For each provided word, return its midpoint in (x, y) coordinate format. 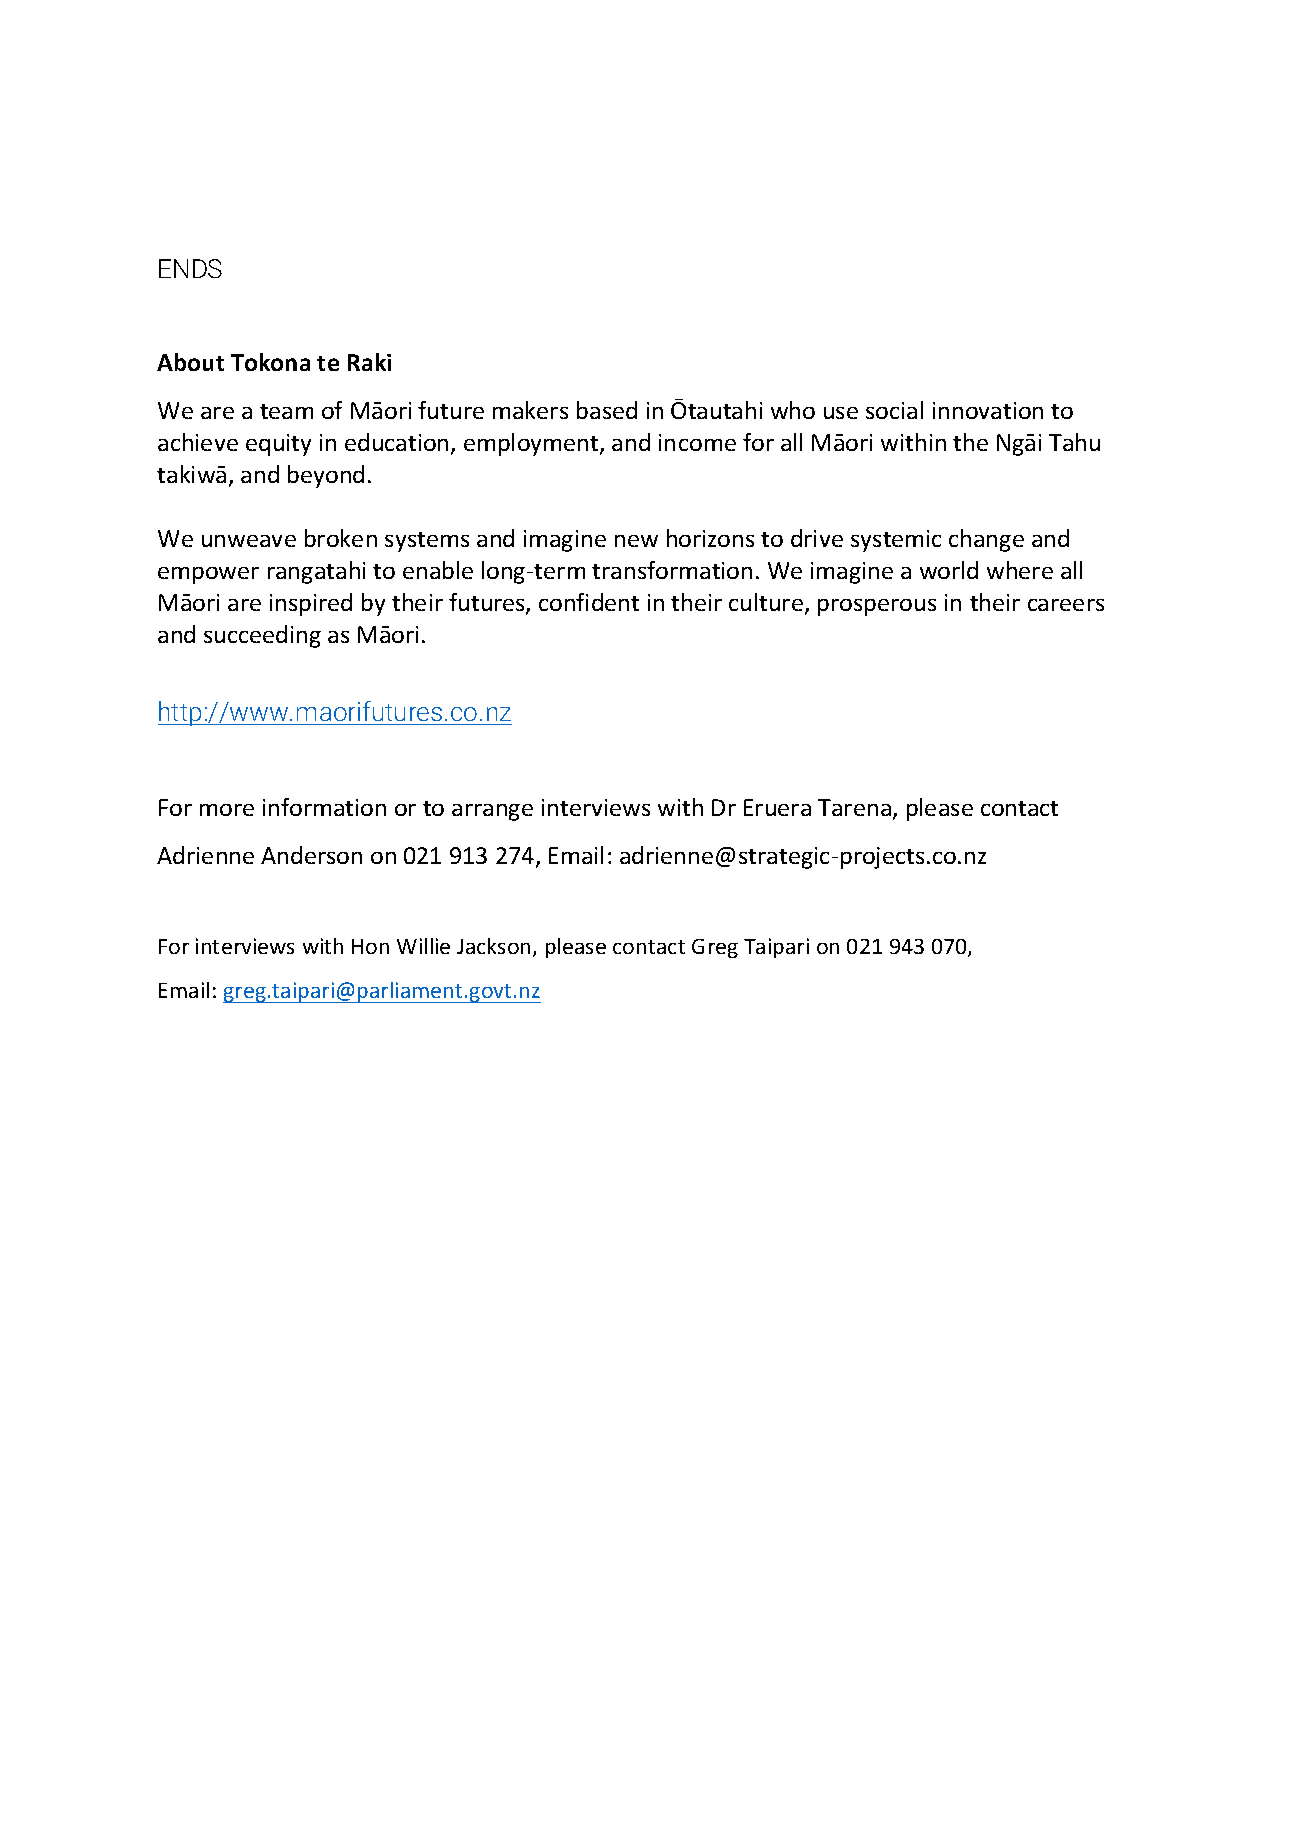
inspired (311, 604)
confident (589, 602)
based (607, 410)
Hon (370, 946)
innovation (988, 410)
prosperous (877, 607)
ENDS (190, 268)
